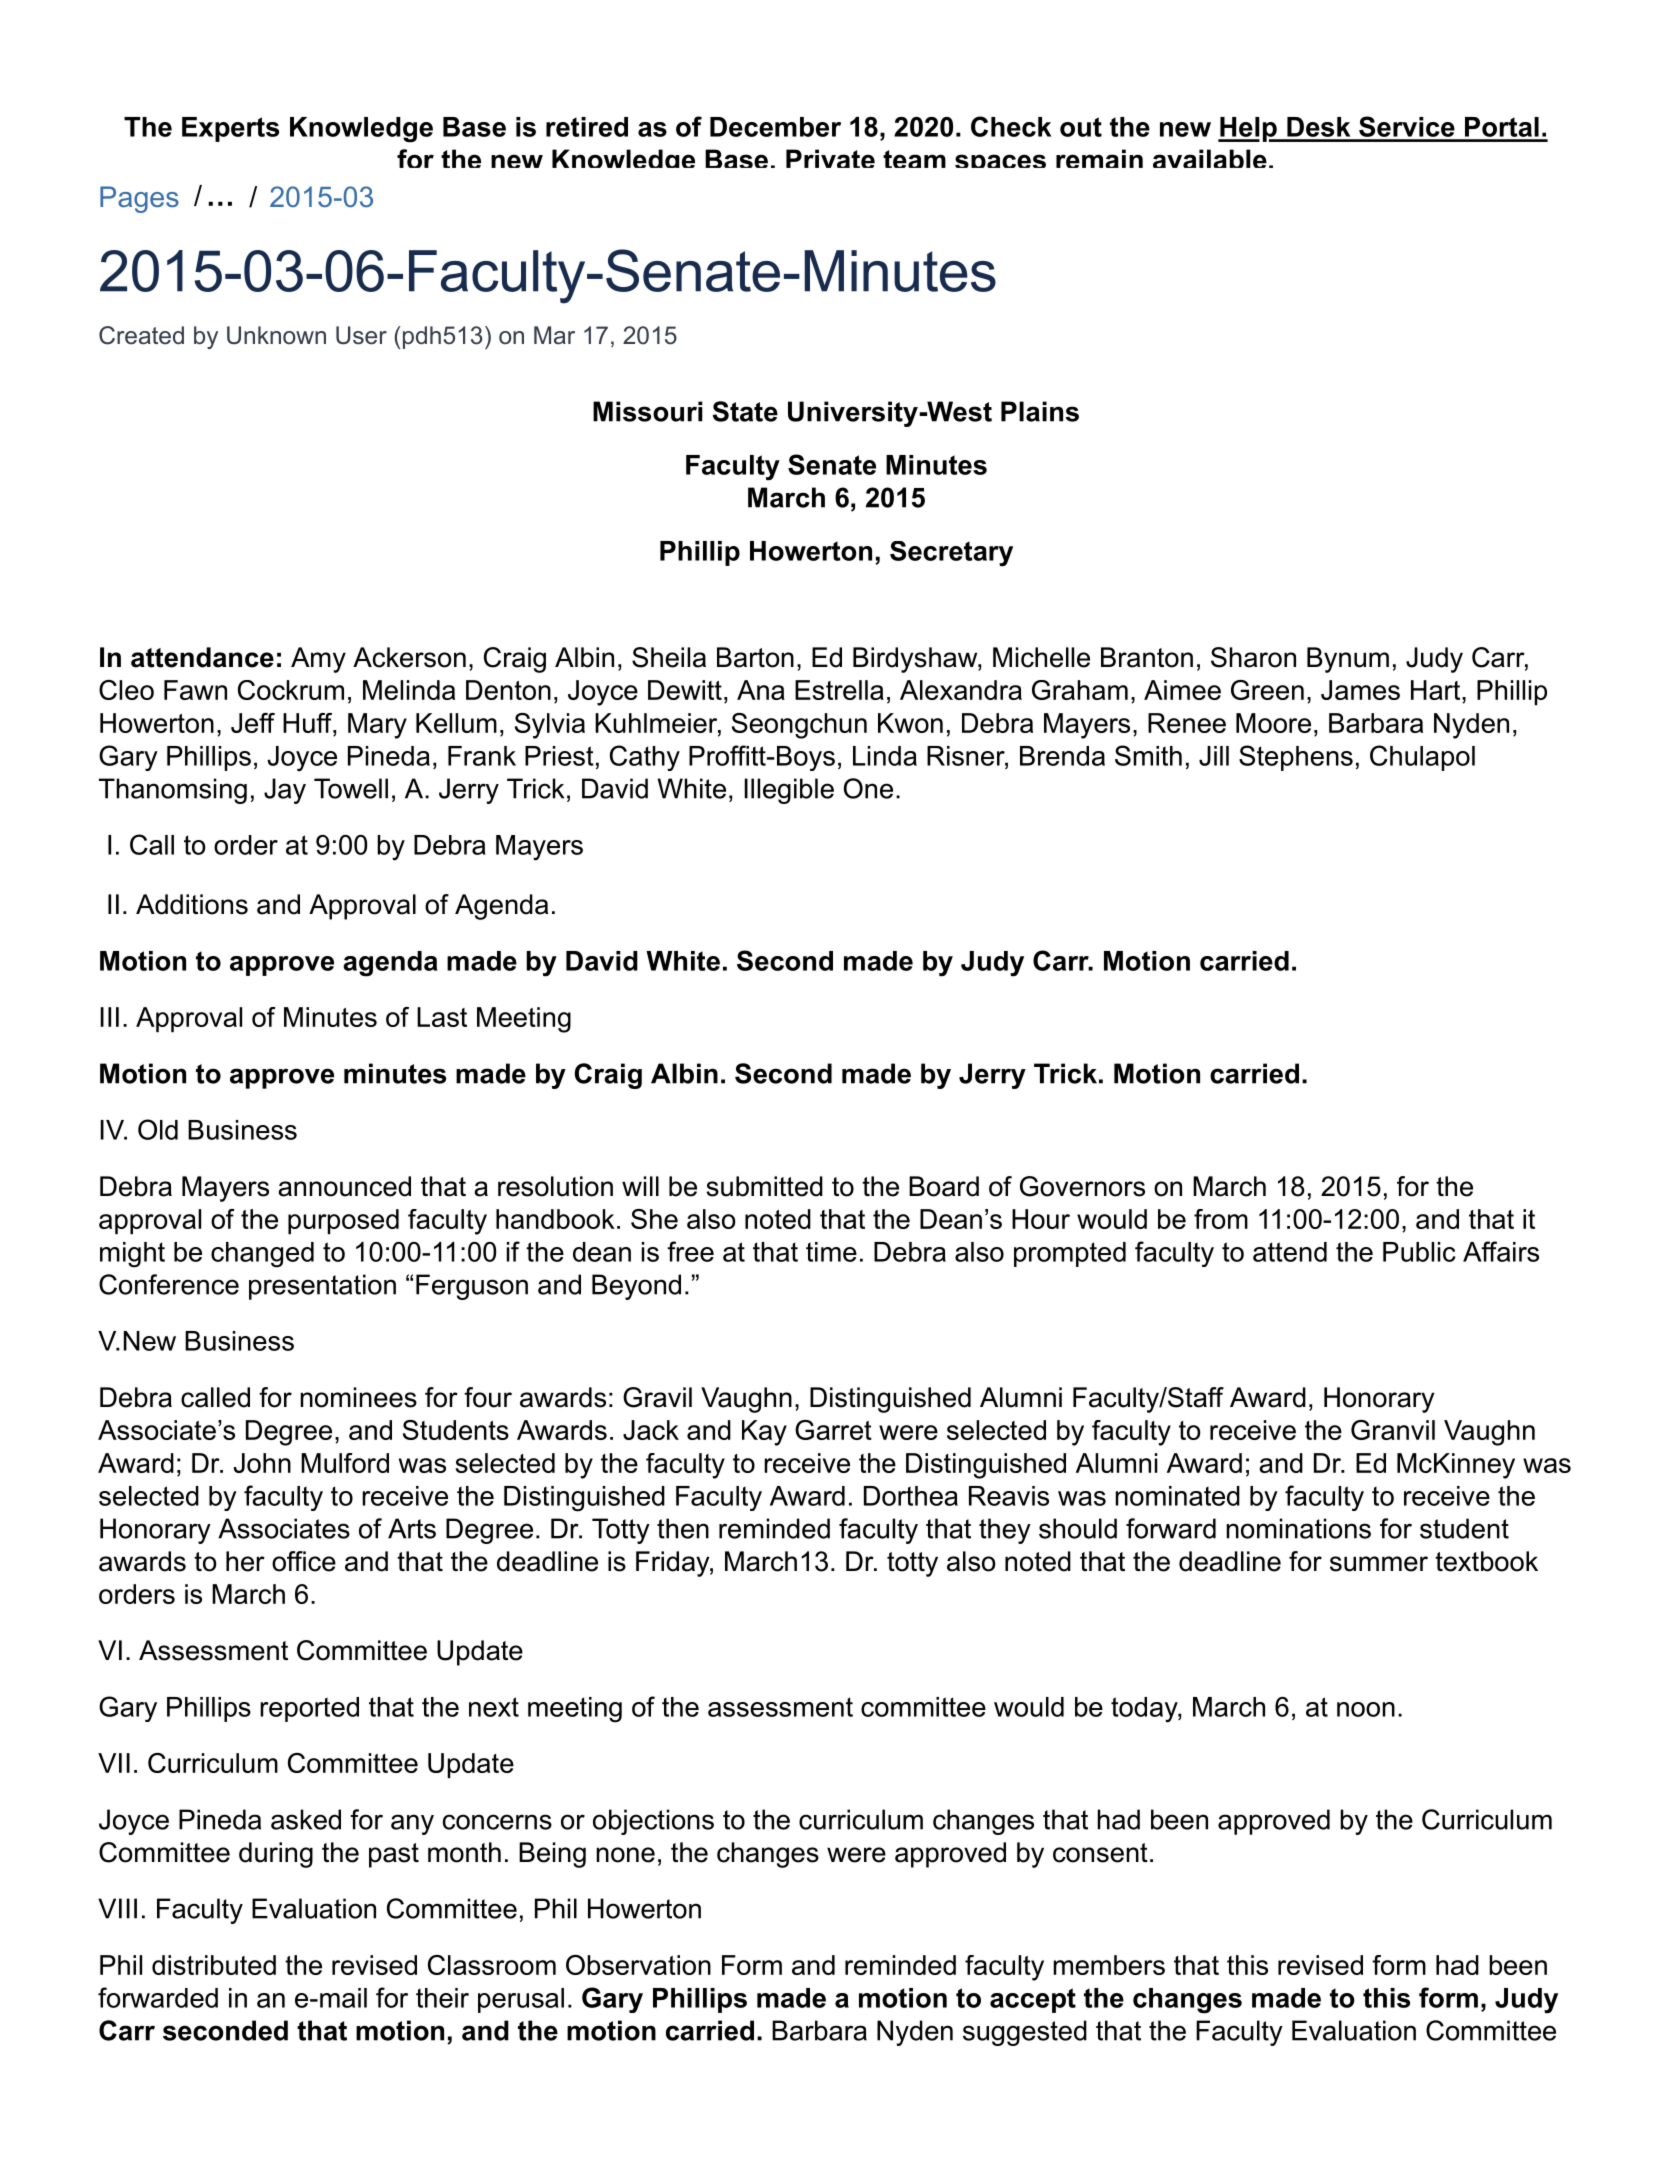 The image size is (1672, 2163). Describe the element at coordinates (358, 1397) in the document. I see `nominees` at that location.
